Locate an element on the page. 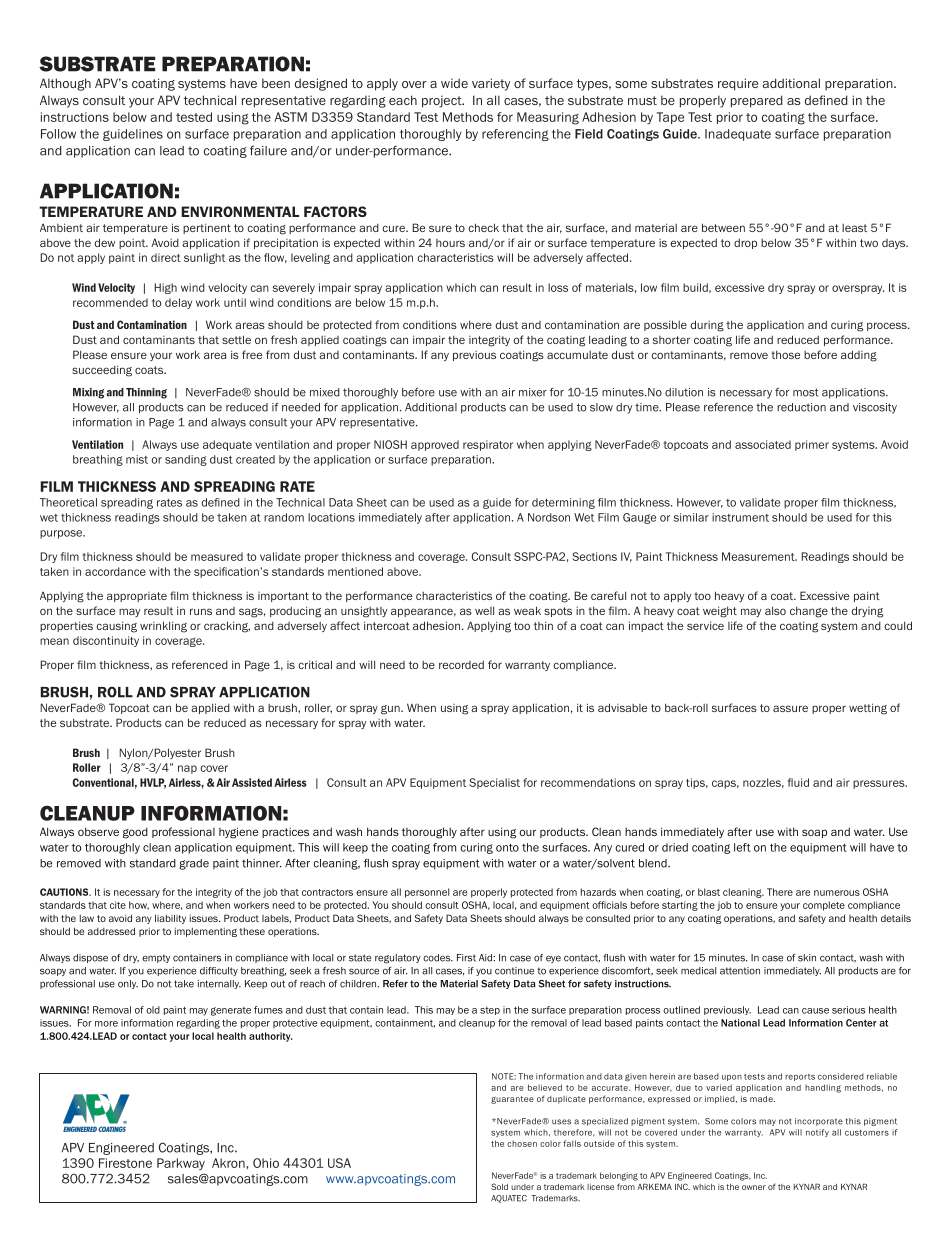  fluid is located at coordinates (798, 782).
